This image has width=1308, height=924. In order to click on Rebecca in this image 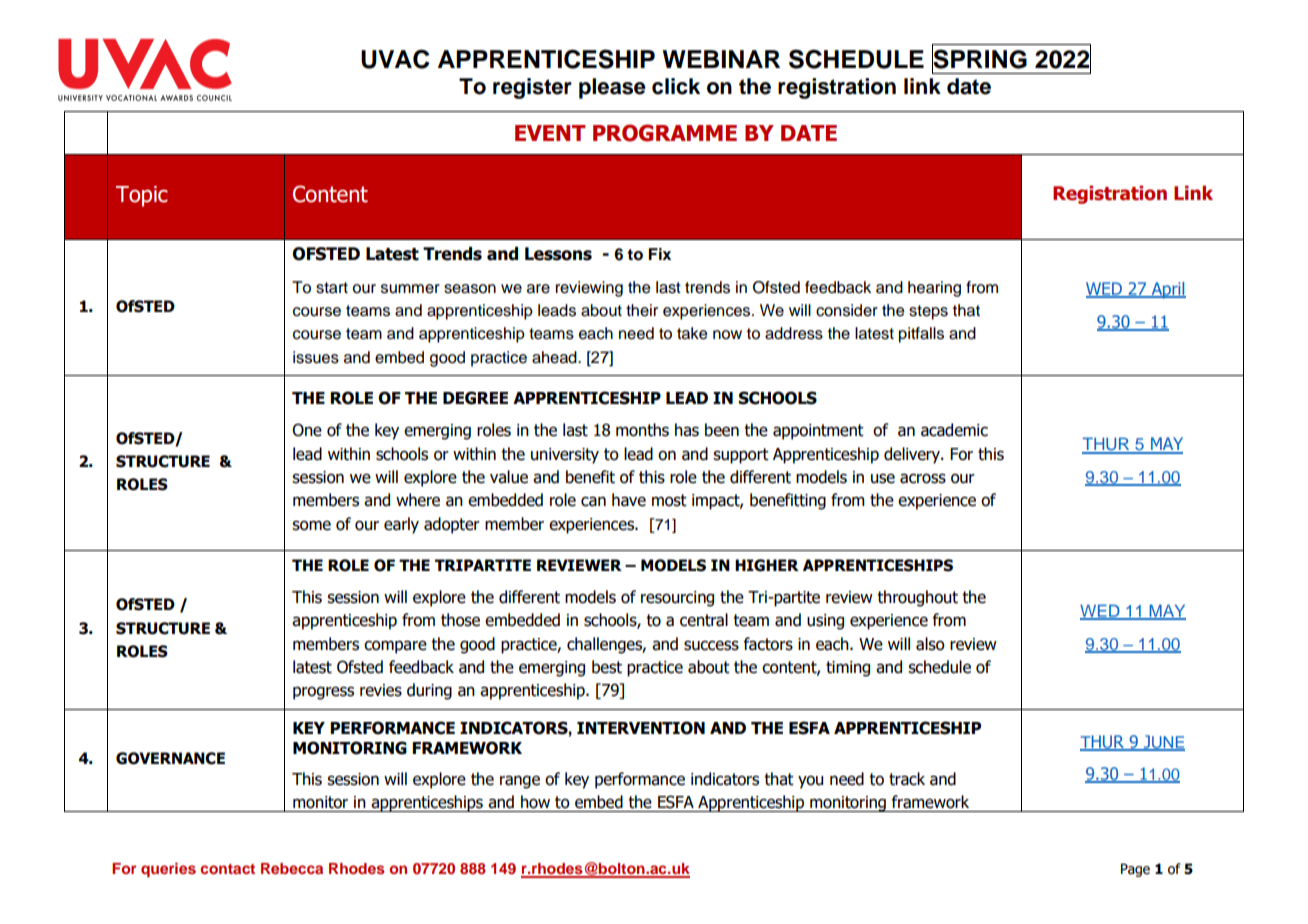, I will do `click(292, 868)`.
